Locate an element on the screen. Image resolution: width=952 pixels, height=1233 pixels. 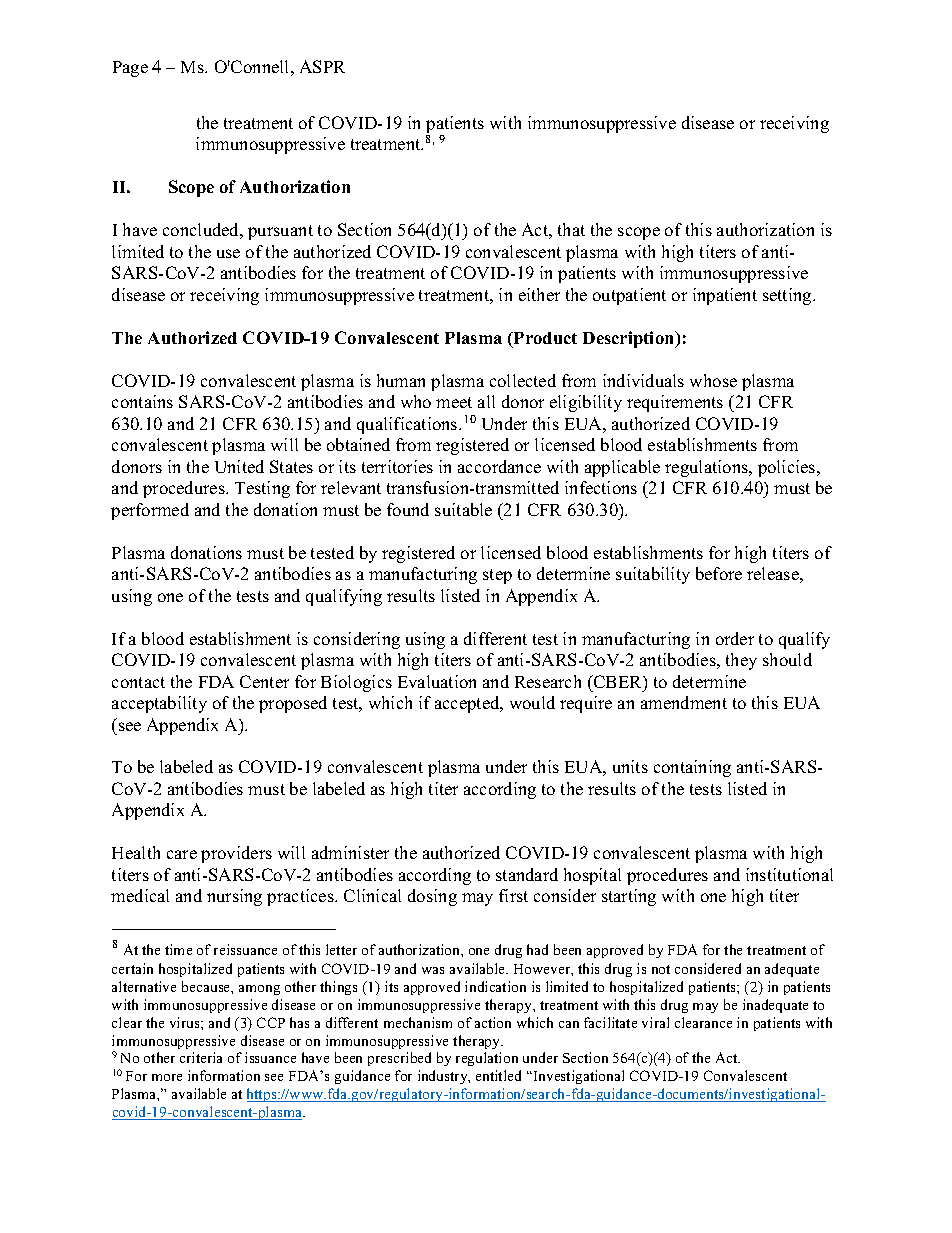
that is located at coordinates (571, 229).
